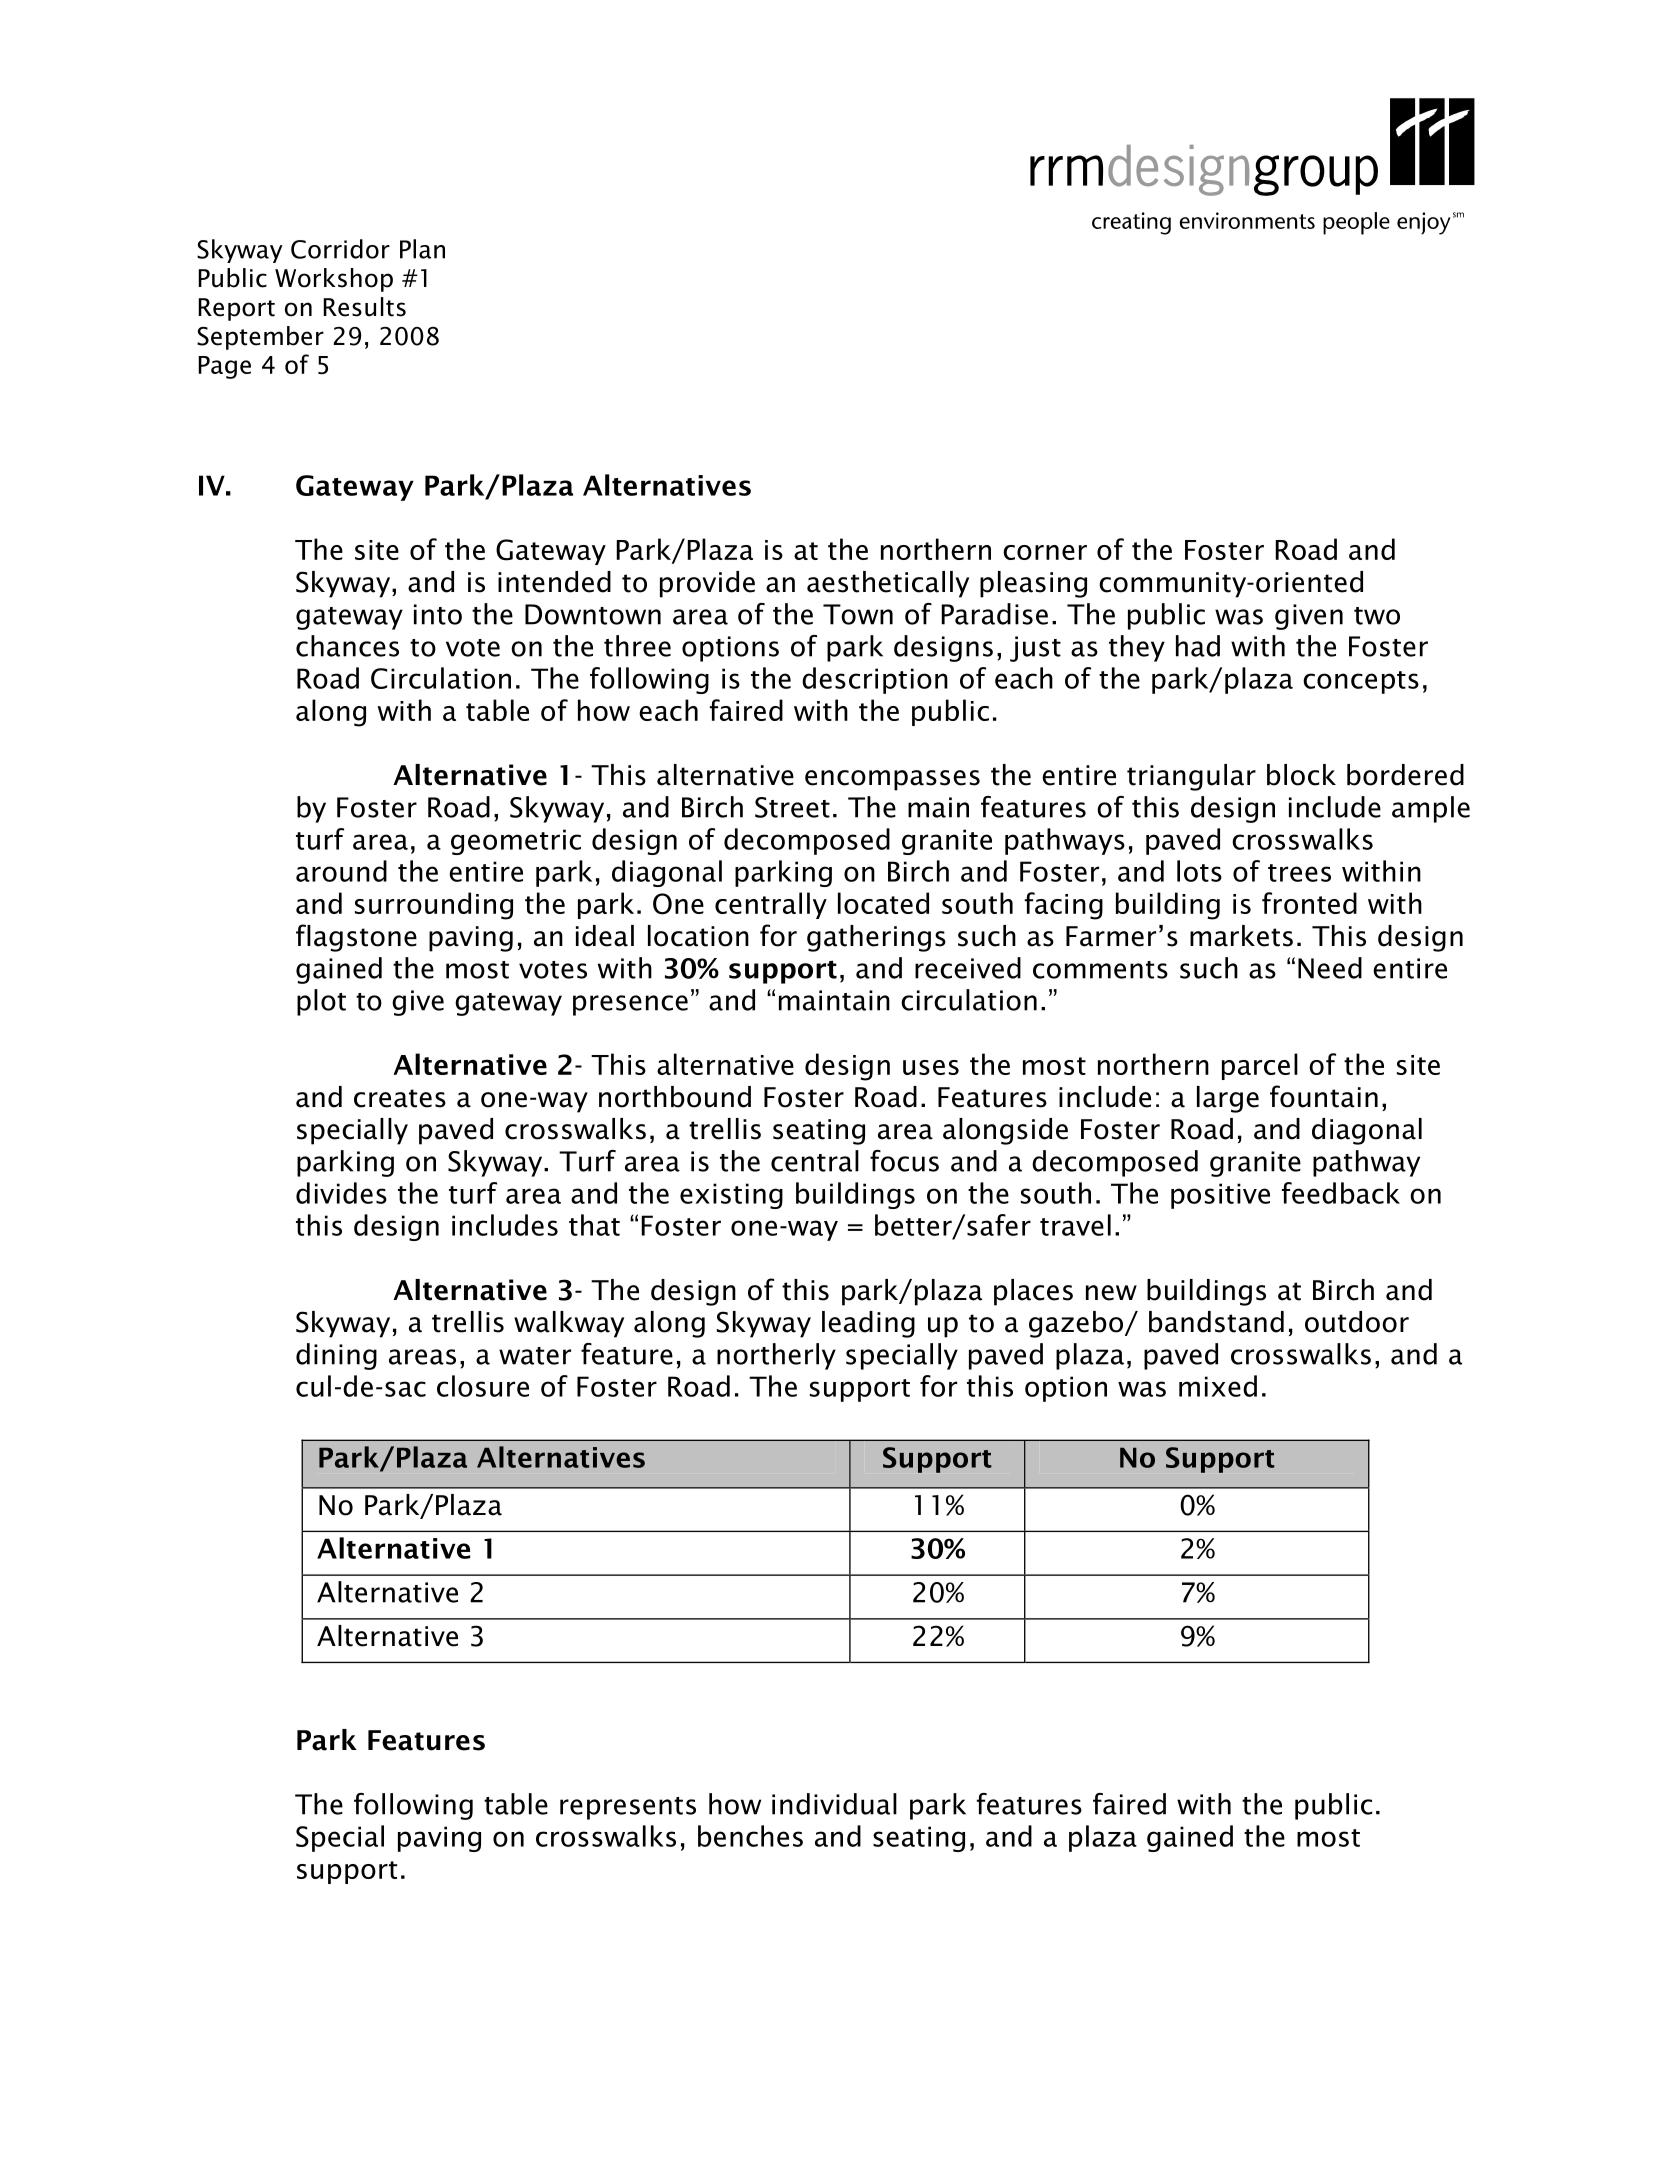  What do you see at coordinates (931, 1067) in the screenshot?
I see `uses` at bounding box center [931, 1067].
